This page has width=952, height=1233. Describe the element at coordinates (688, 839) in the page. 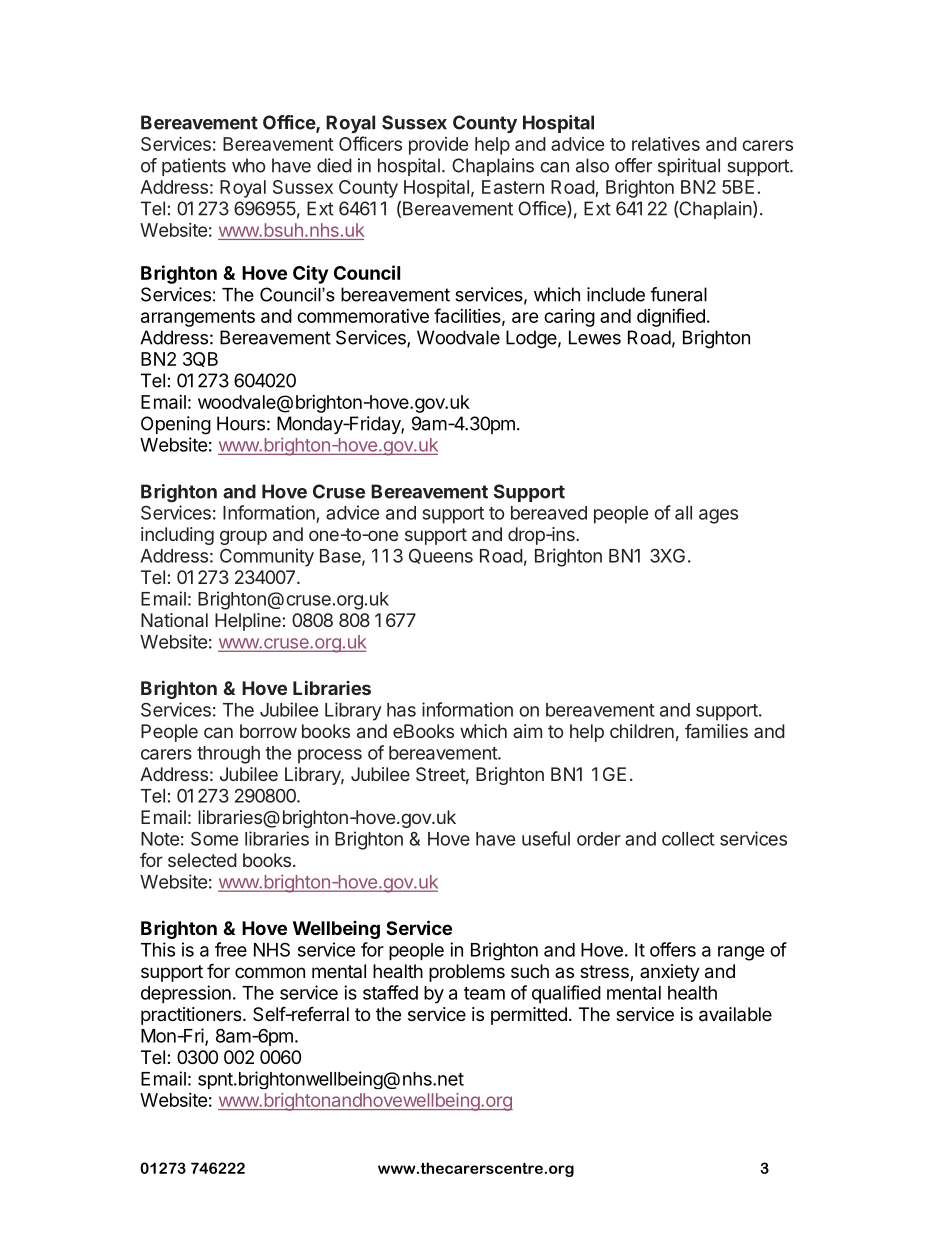

I see `collect` at that location.
